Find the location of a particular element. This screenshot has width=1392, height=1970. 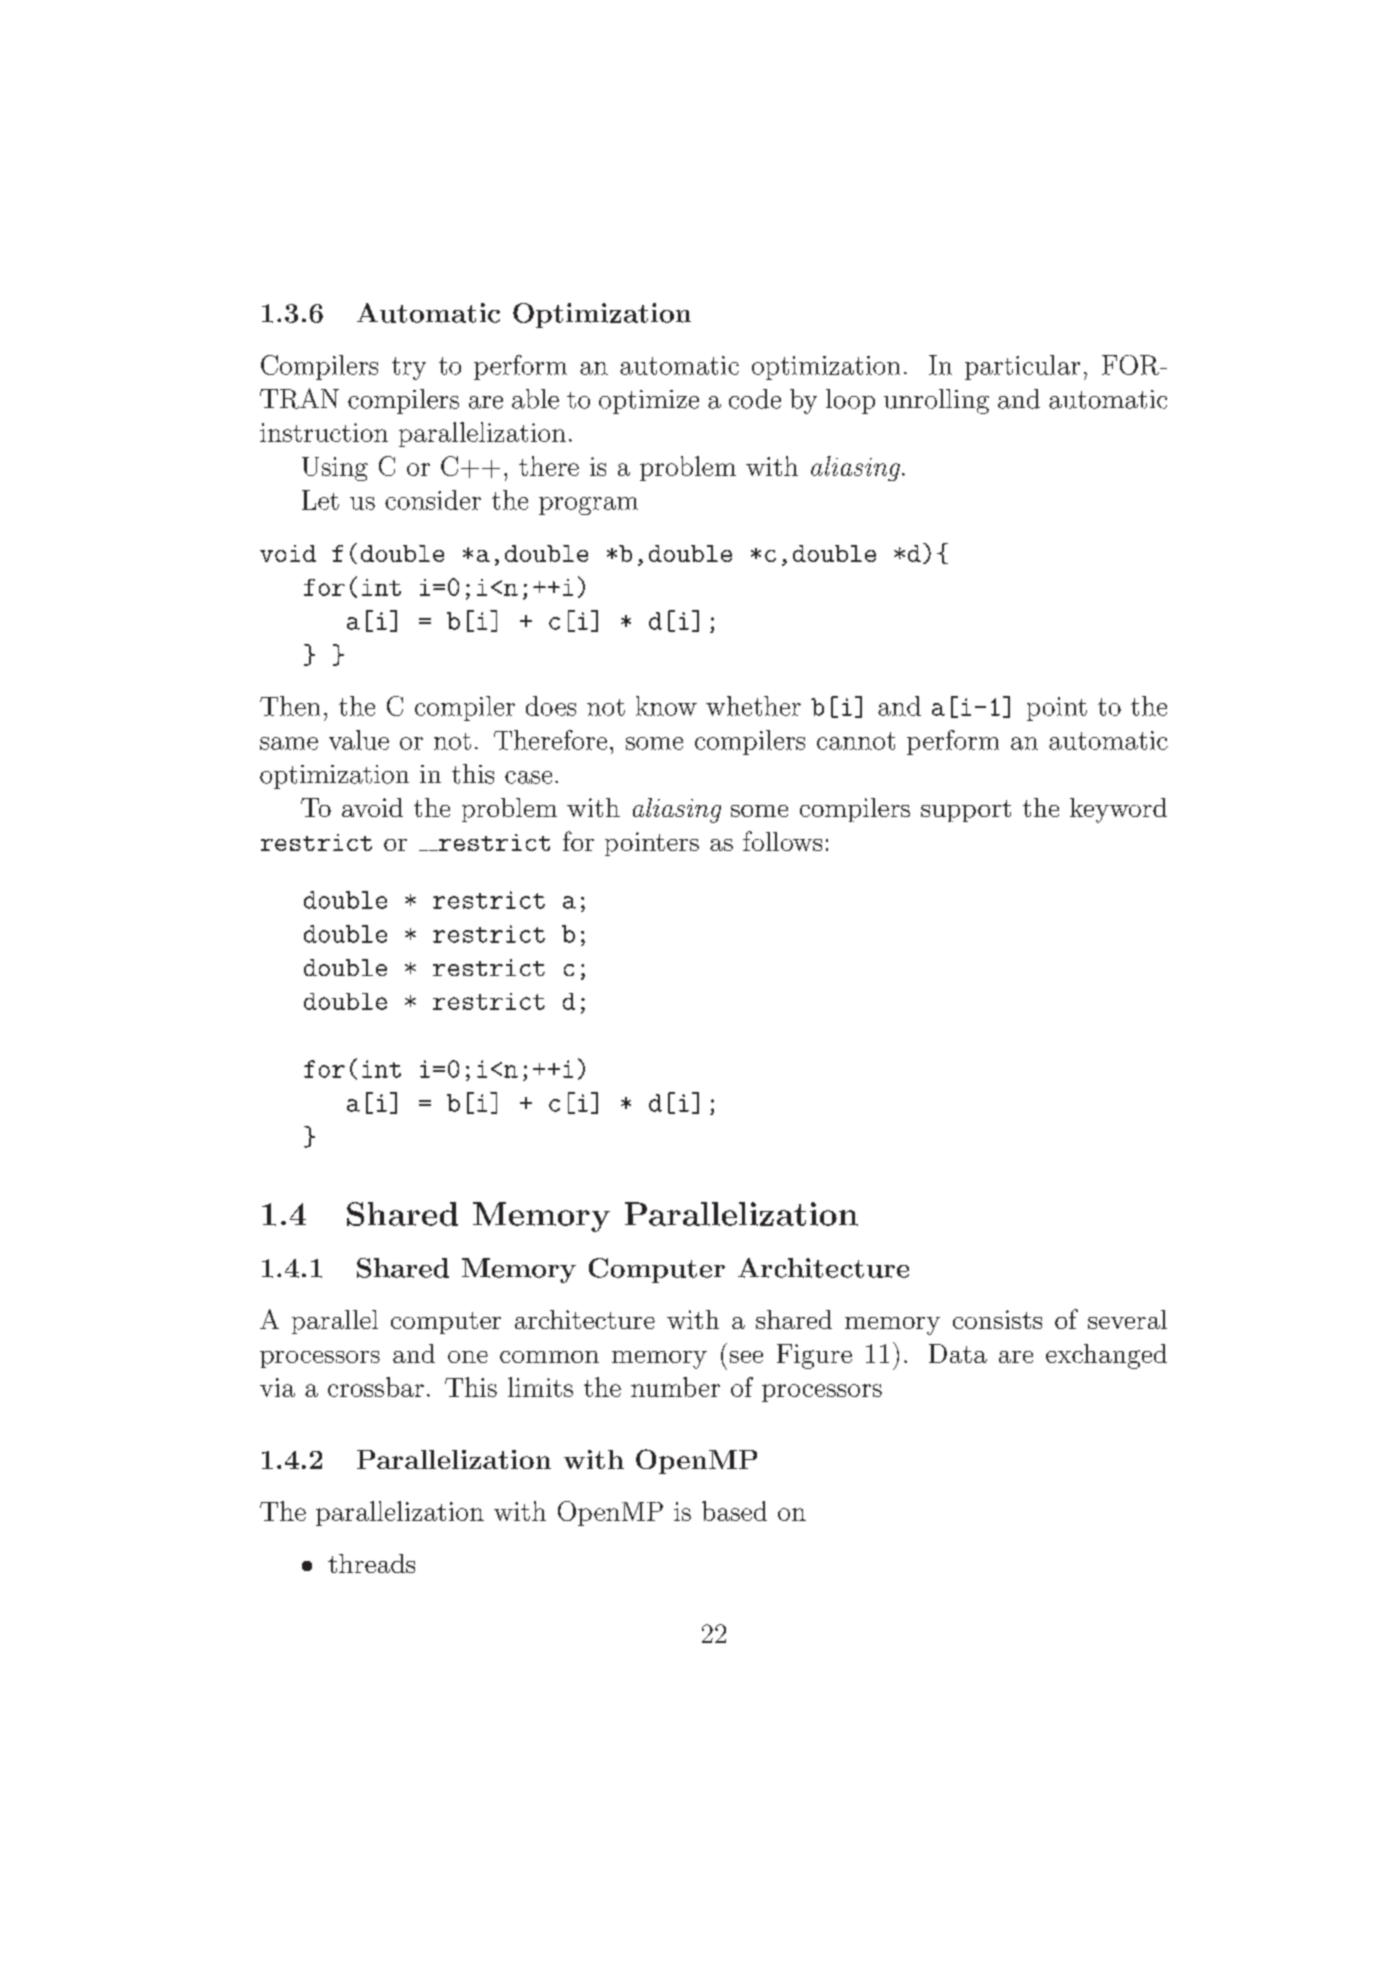

based is located at coordinates (734, 1511).
